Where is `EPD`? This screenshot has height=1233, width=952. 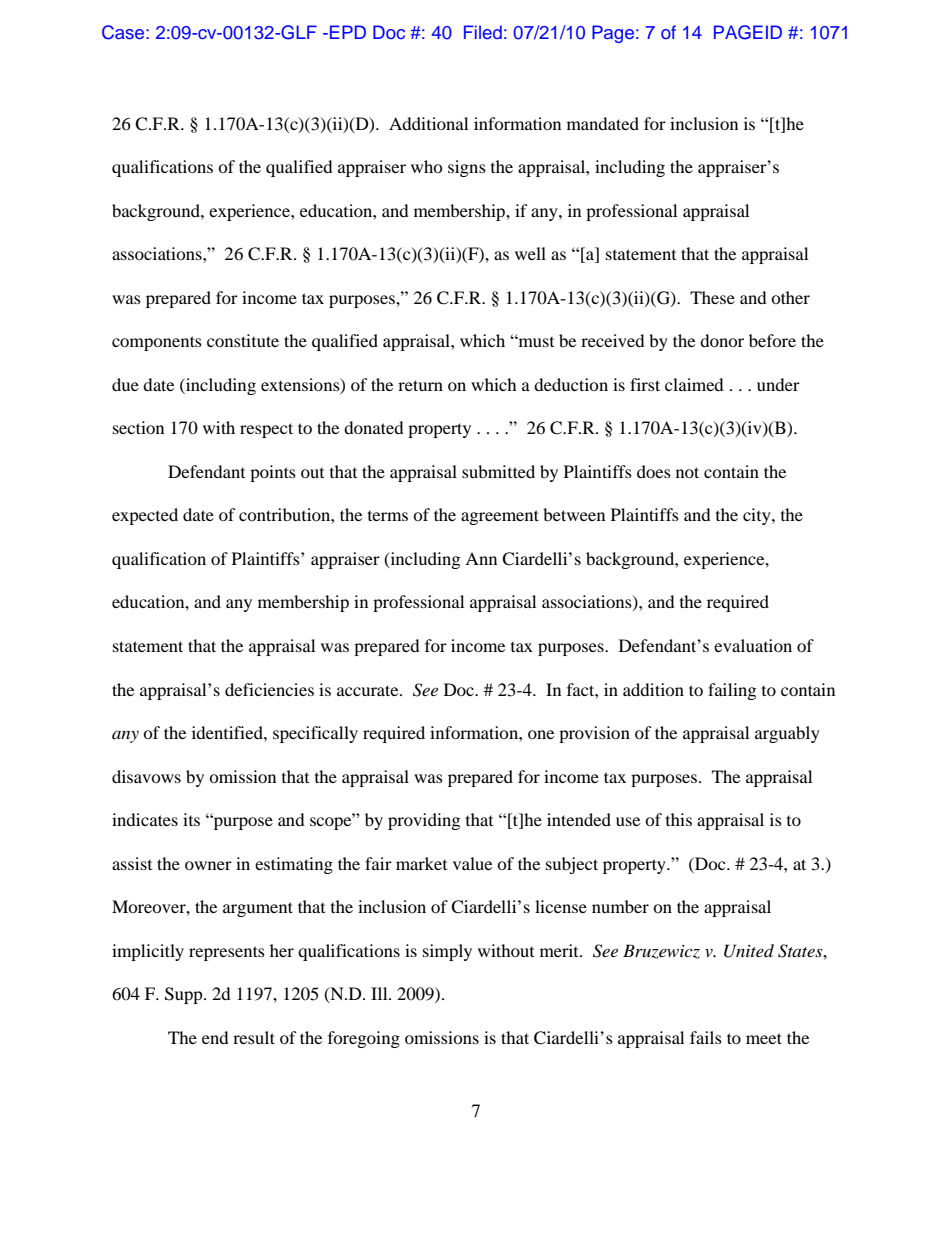 EPD is located at coordinates (348, 32).
